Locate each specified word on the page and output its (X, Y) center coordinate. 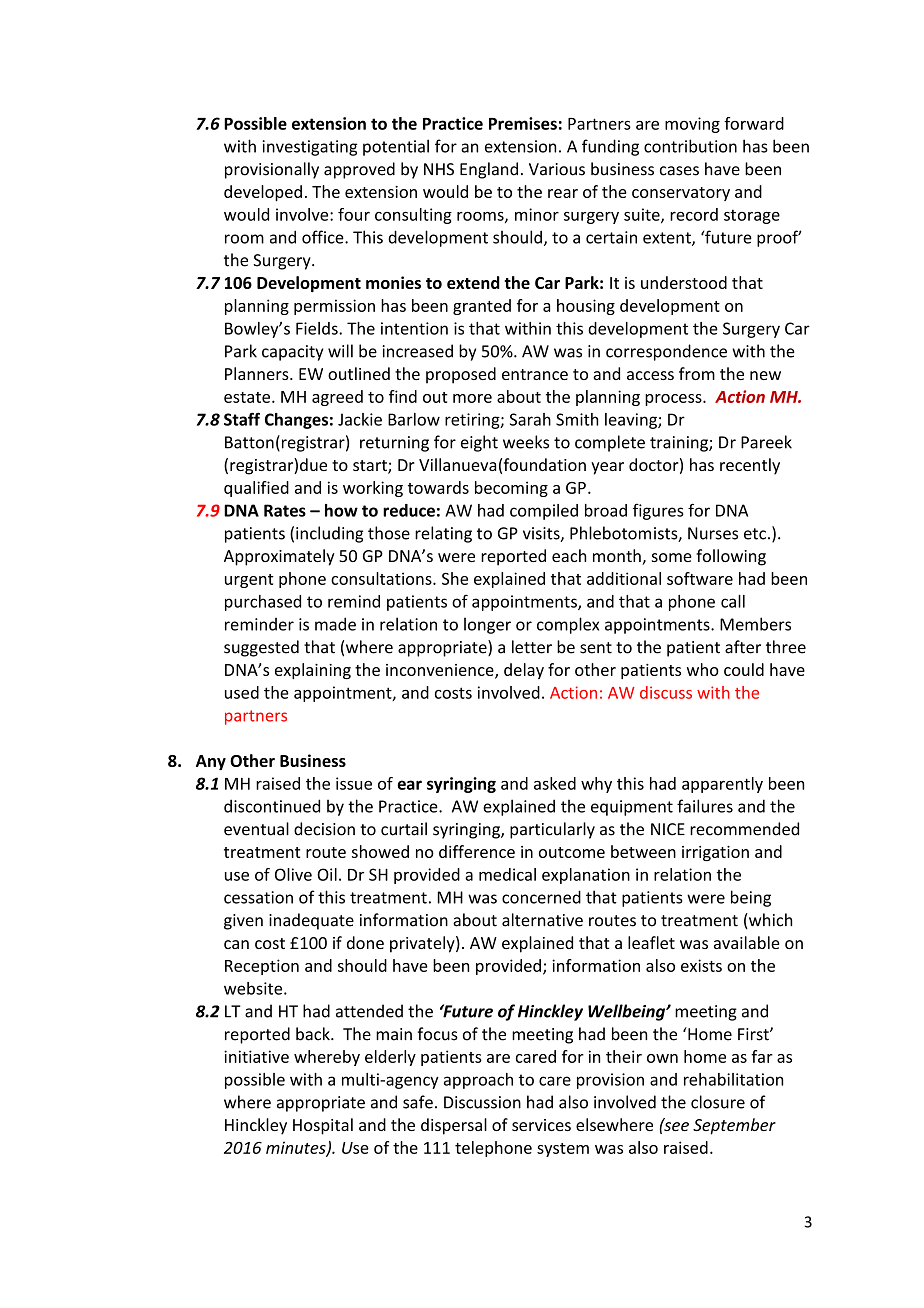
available (747, 942)
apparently (722, 785)
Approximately (279, 557)
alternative (542, 920)
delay (524, 671)
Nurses (713, 533)
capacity (292, 353)
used (242, 692)
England (489, 170)
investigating (309, 148)
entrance (535, 374)
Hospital (323, 1126)
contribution (690, 146)
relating (443, 534)
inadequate (311, 921)
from (697, 373)
